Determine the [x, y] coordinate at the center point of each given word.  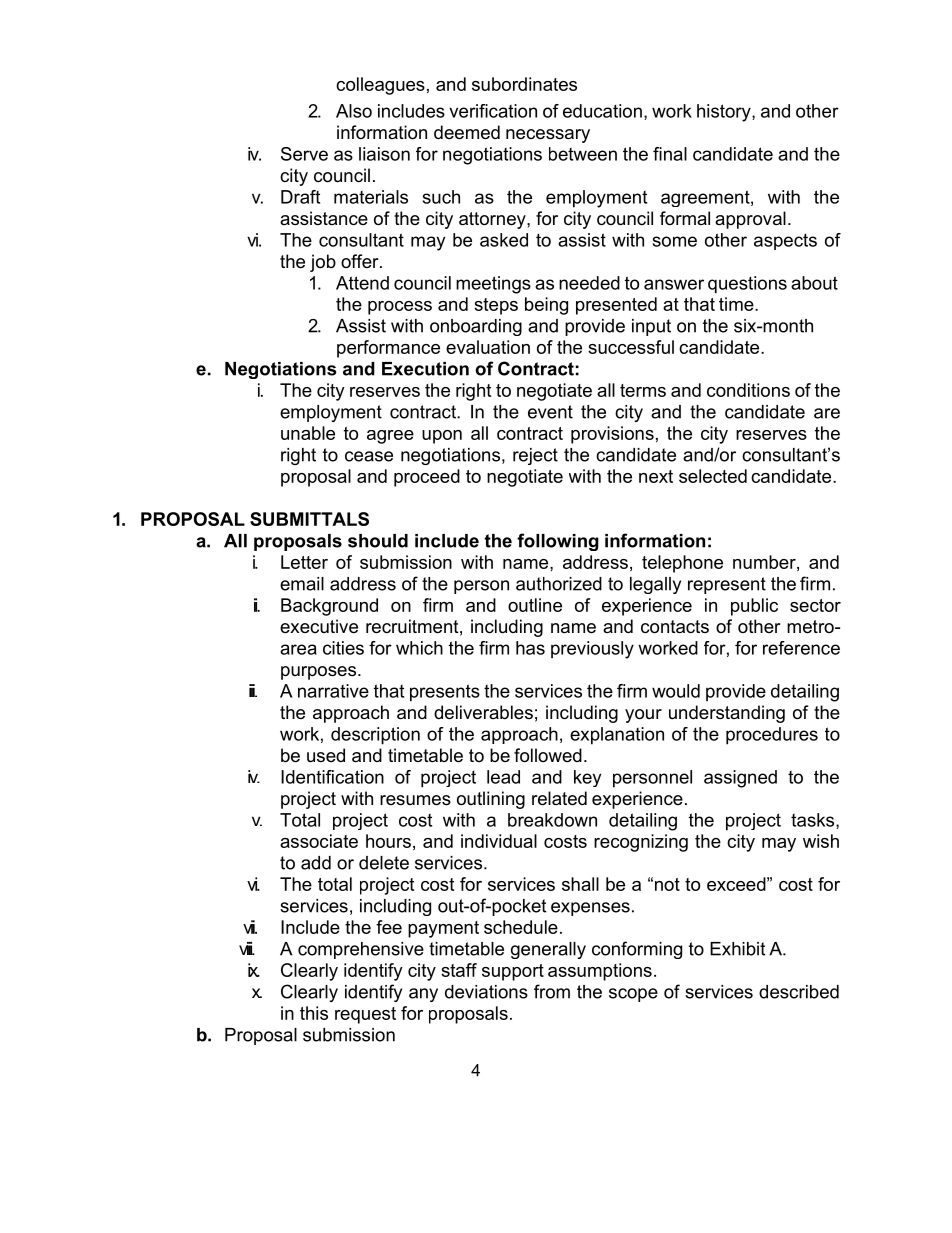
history [725, 113]
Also [354, 111]
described [799, 992]
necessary [548, 136]
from [552, 991]
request [365, 1015]
